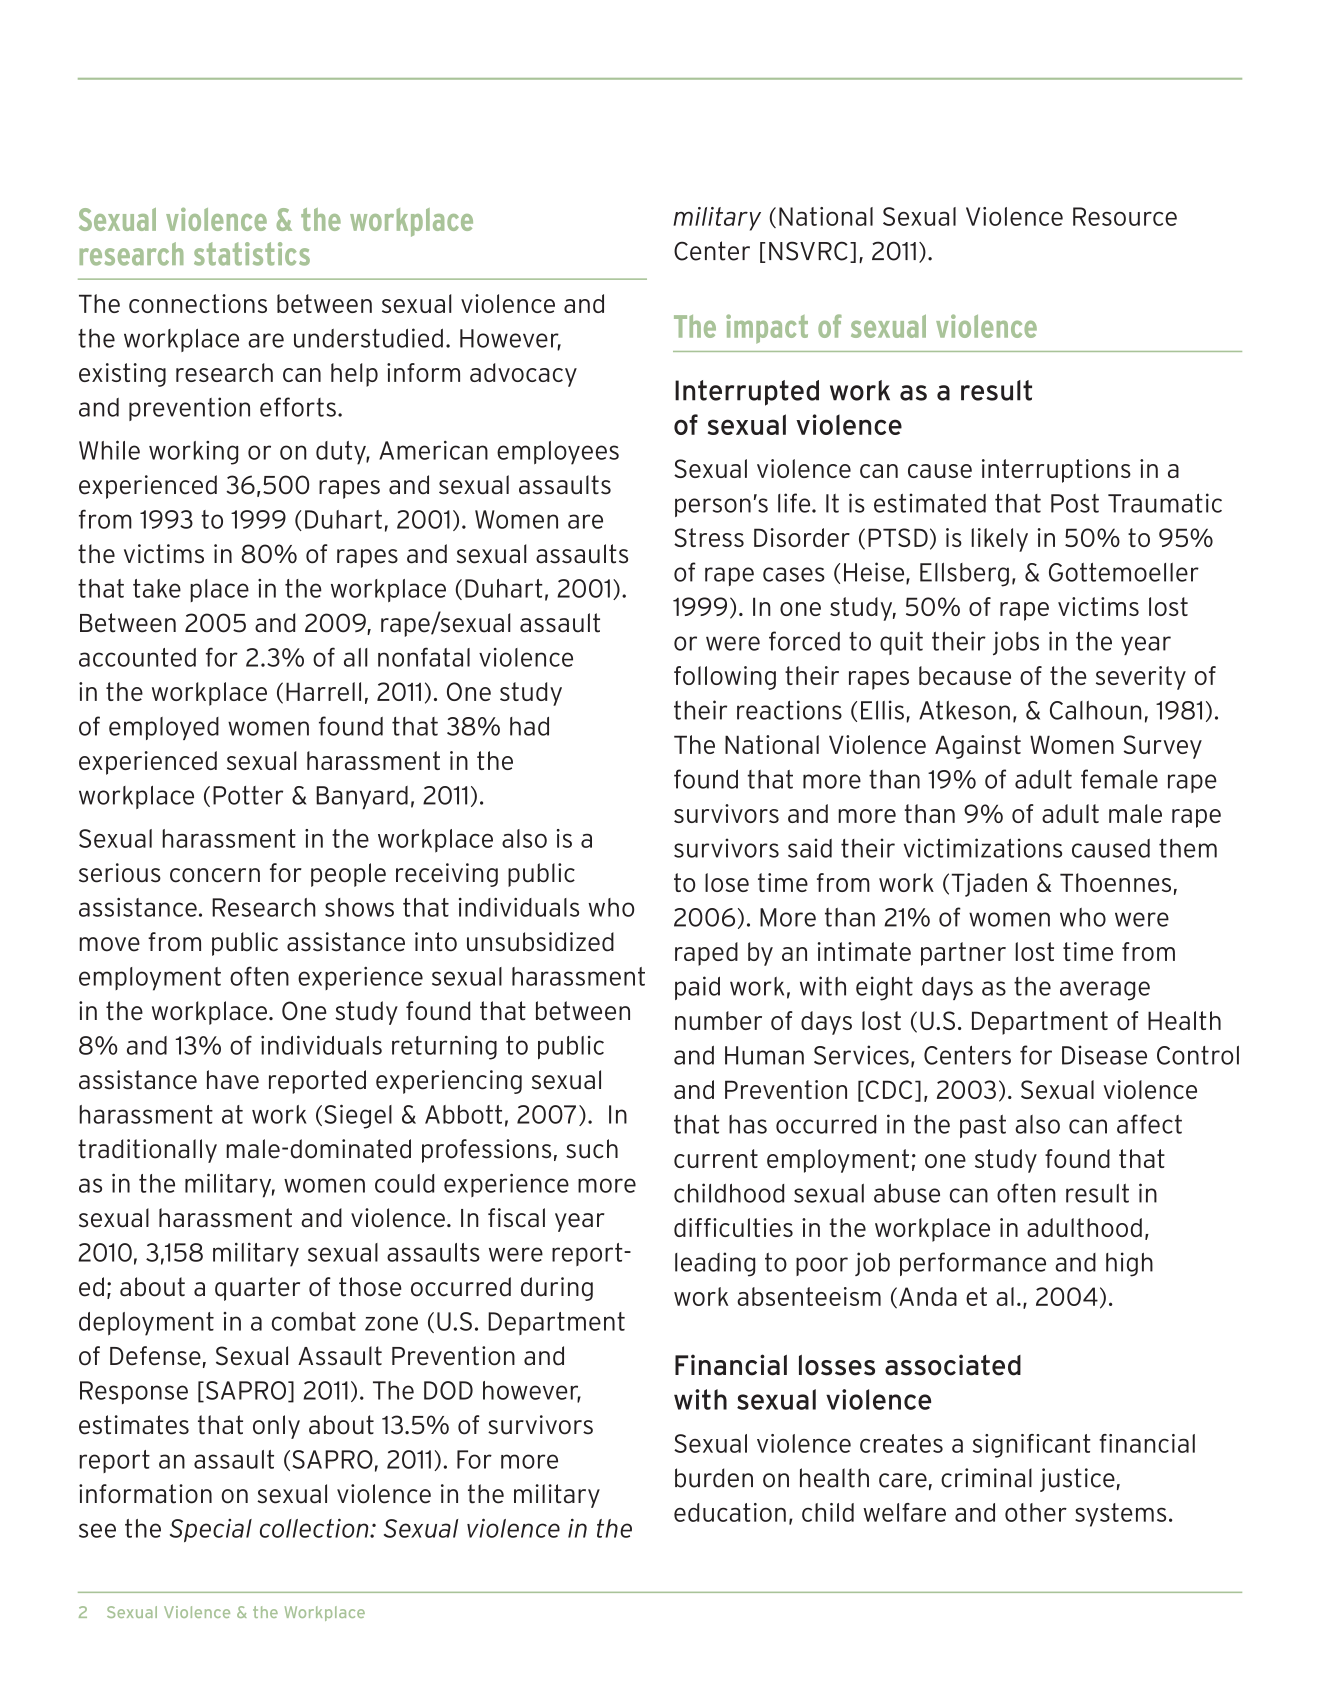 This document has height=1708, width=1320. Describe the element at coordinates (714, 1478) in the document. I see `burden` at that location.
